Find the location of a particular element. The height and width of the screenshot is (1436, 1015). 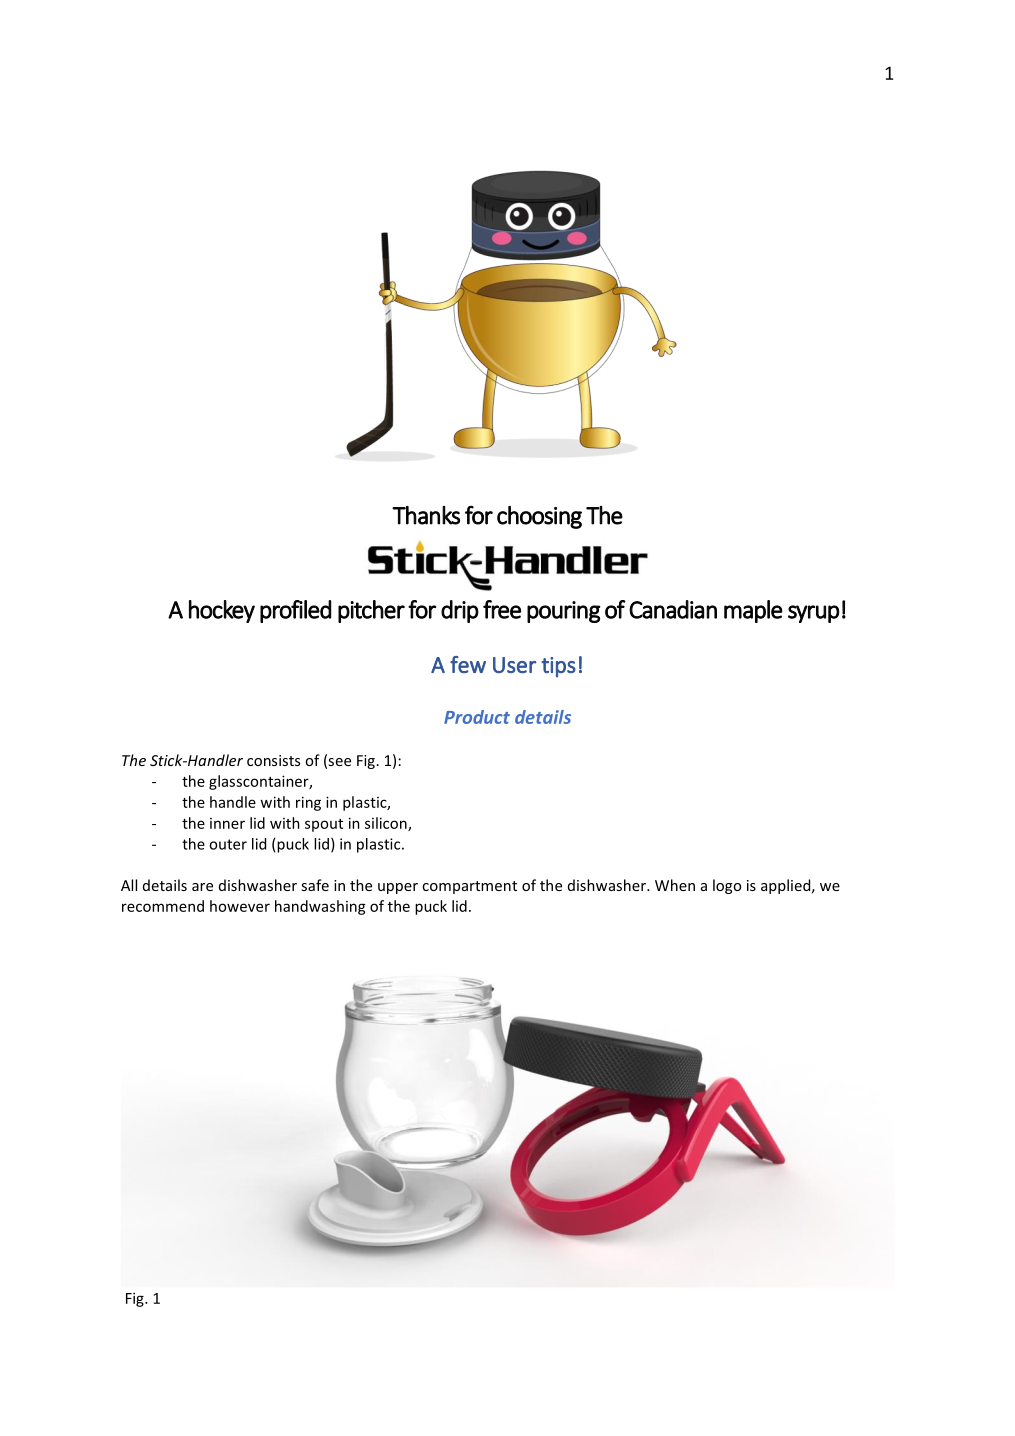

Product is located at coordinates (477, 717).
